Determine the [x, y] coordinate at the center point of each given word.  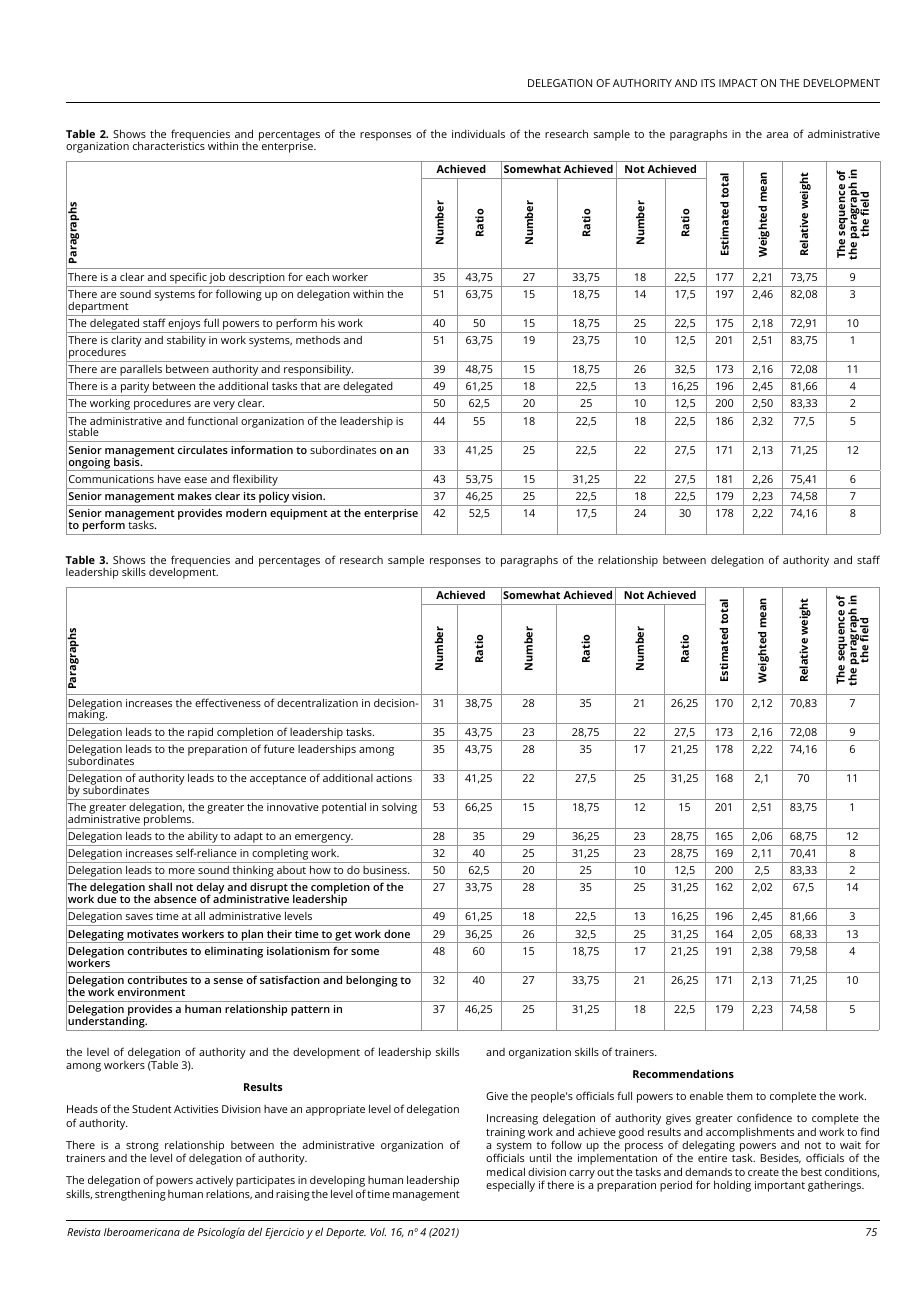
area [777, 135]
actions [394, 778]
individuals [478, 133]
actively [214, 1182]
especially [510, 1186]
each [317, 276]
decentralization [317, 702]
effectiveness [228, 702]
